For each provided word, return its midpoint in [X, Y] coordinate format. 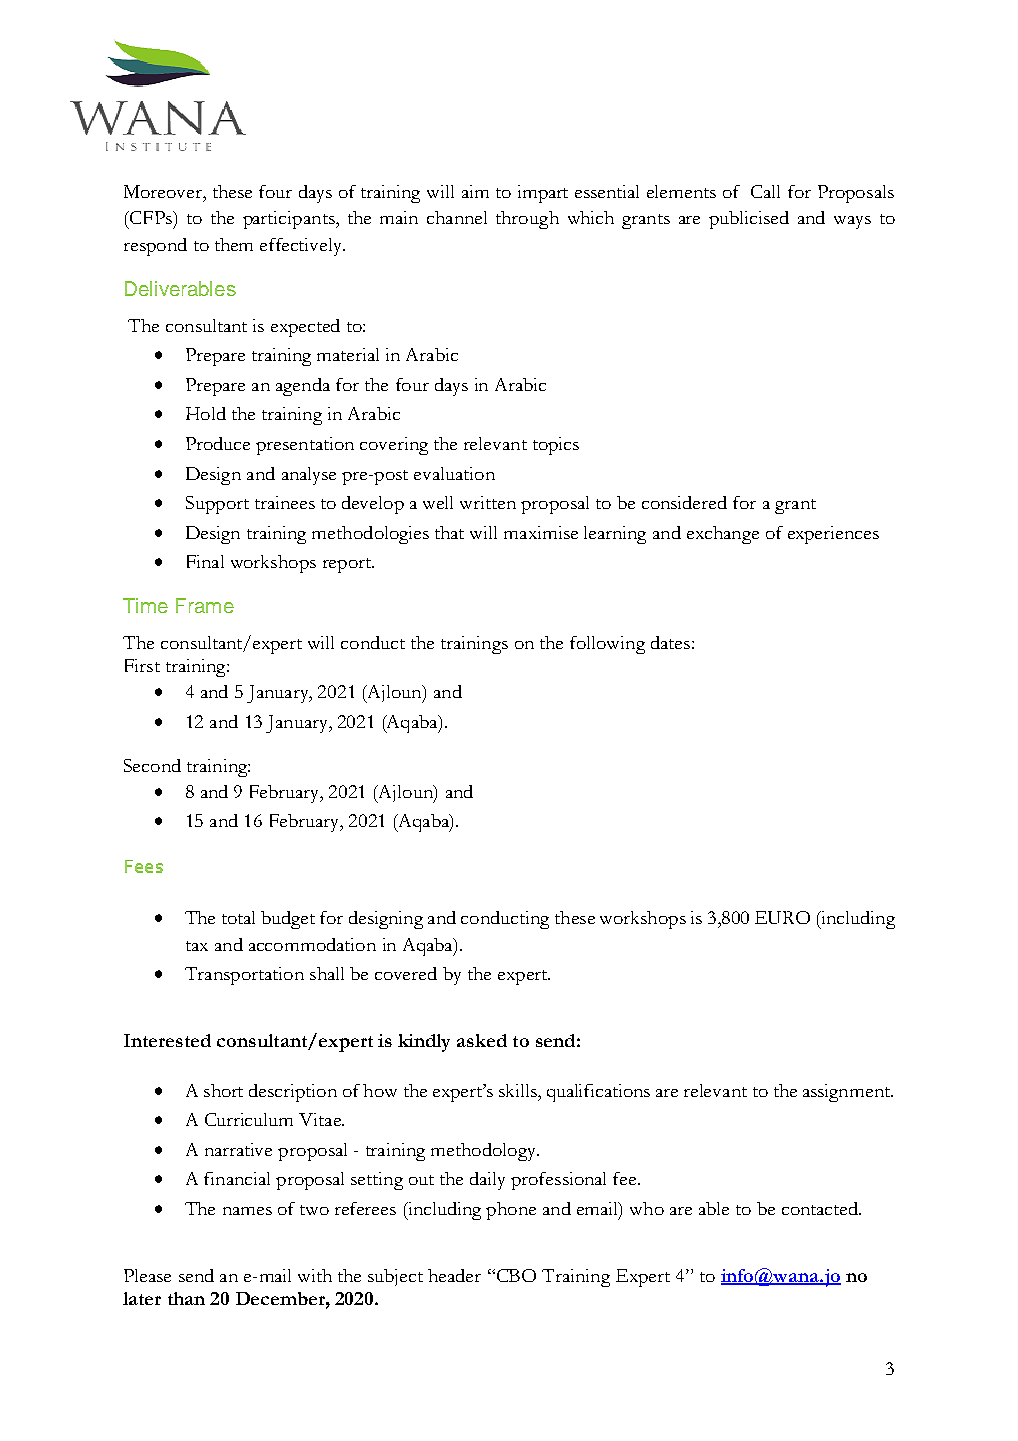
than [186, 1298]
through [527, 220]
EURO [782, 917]
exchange [723, 535]
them [234, 244]
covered [406, 973]
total [238, 917]
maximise [541, 532]
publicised [749, 220]
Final [205, 561]
